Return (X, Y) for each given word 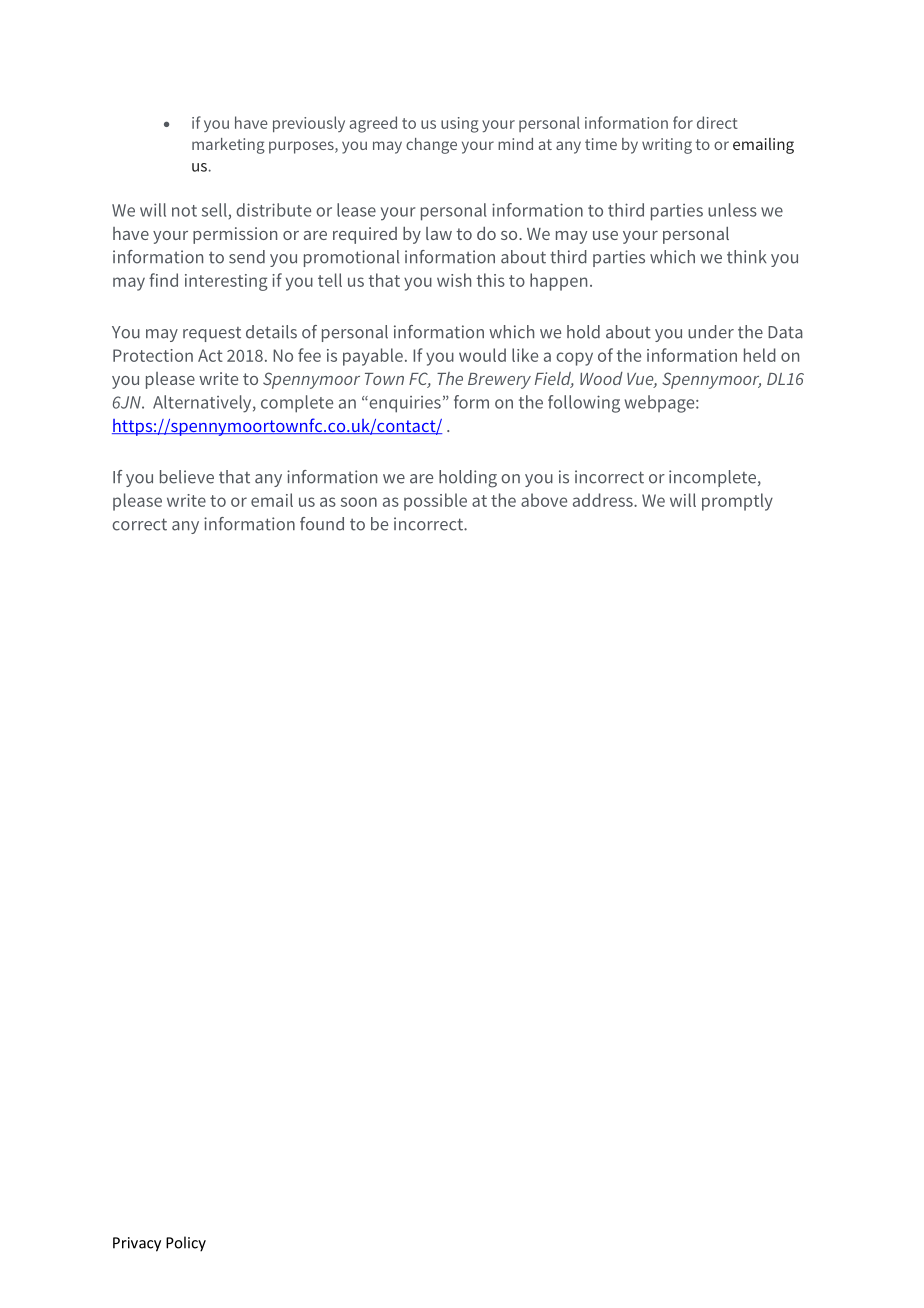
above (544, 500)
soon (359, 502)
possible (435, 502)
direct (717, 122)
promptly (737, 502)
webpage (661, 404)
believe (187, 477)
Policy (186, 1244)
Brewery (499, 381)
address (604, 500)
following (584, 404)
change (431, 146)
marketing (228, 146)
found (322, 524)
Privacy (137, 1244)
